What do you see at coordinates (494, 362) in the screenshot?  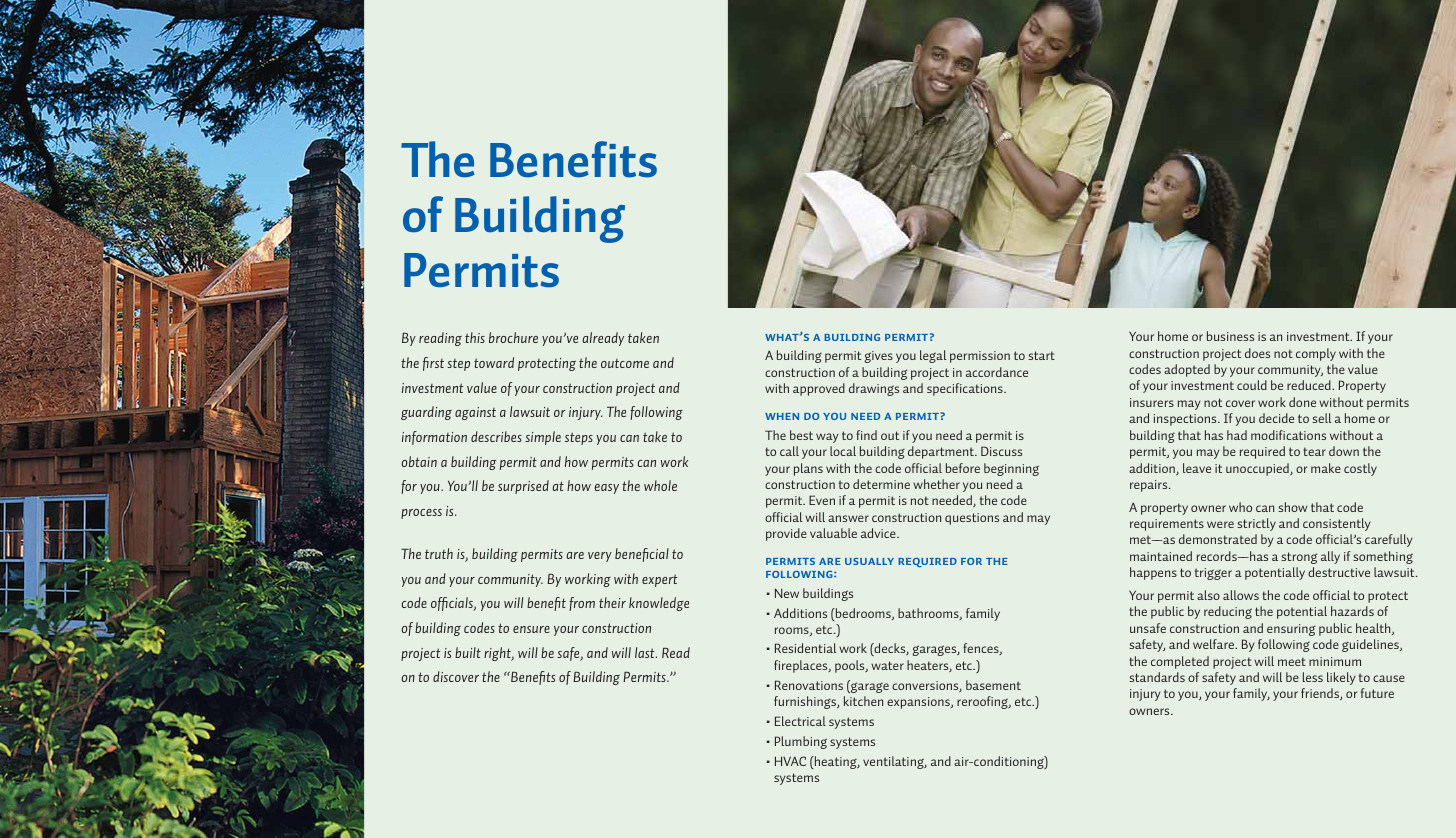 I see `toward` at bounding box center [494, 362].
